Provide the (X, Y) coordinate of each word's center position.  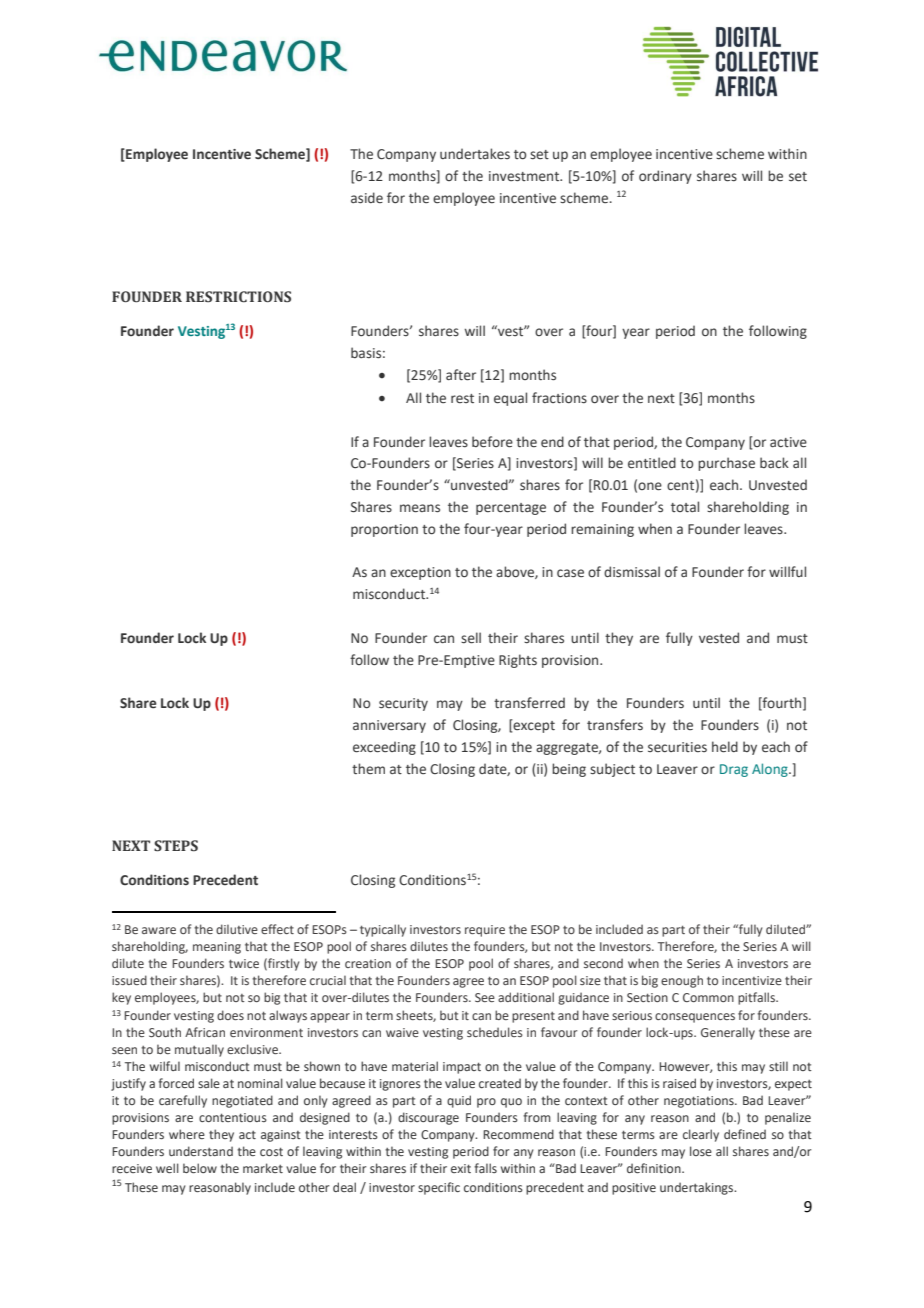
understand (201, 1151)
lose (701, 1151)
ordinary (665, 177)
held (725, 747)
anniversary (389, 726)
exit (461, 1168)
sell (471, 638)
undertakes (475, 153)
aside (367, 197)
